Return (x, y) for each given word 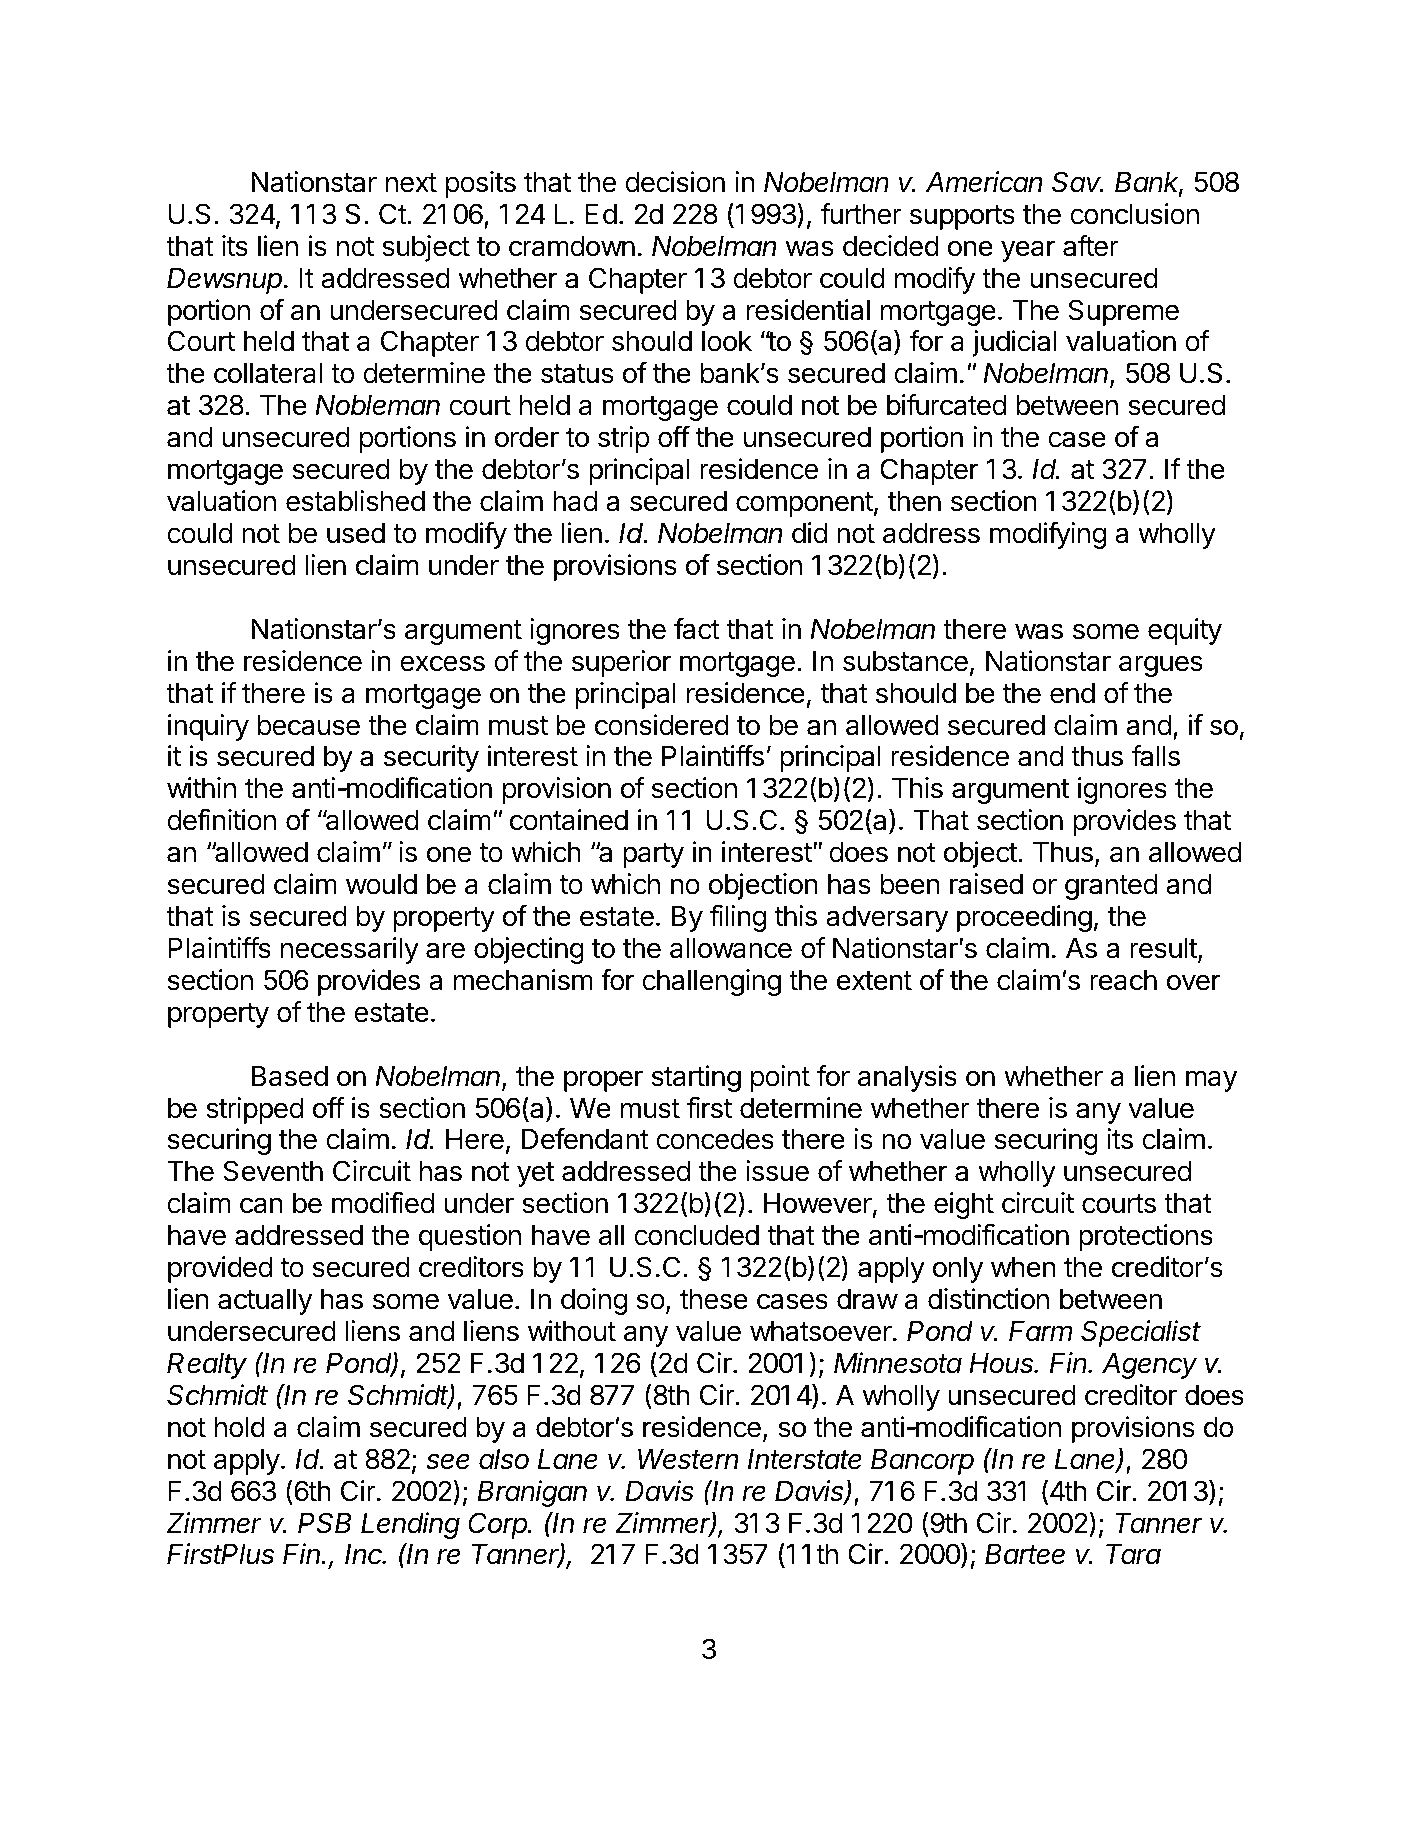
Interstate (805, 1459)
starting (696, 1078)
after (1091, 246)
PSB (324, 1523)
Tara (1133, 1554)
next (411, 183)
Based (290, 1076)
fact (697, 629)
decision (675, 182)
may (1211, 1081)
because (309, 725)
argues (1161, 666)
